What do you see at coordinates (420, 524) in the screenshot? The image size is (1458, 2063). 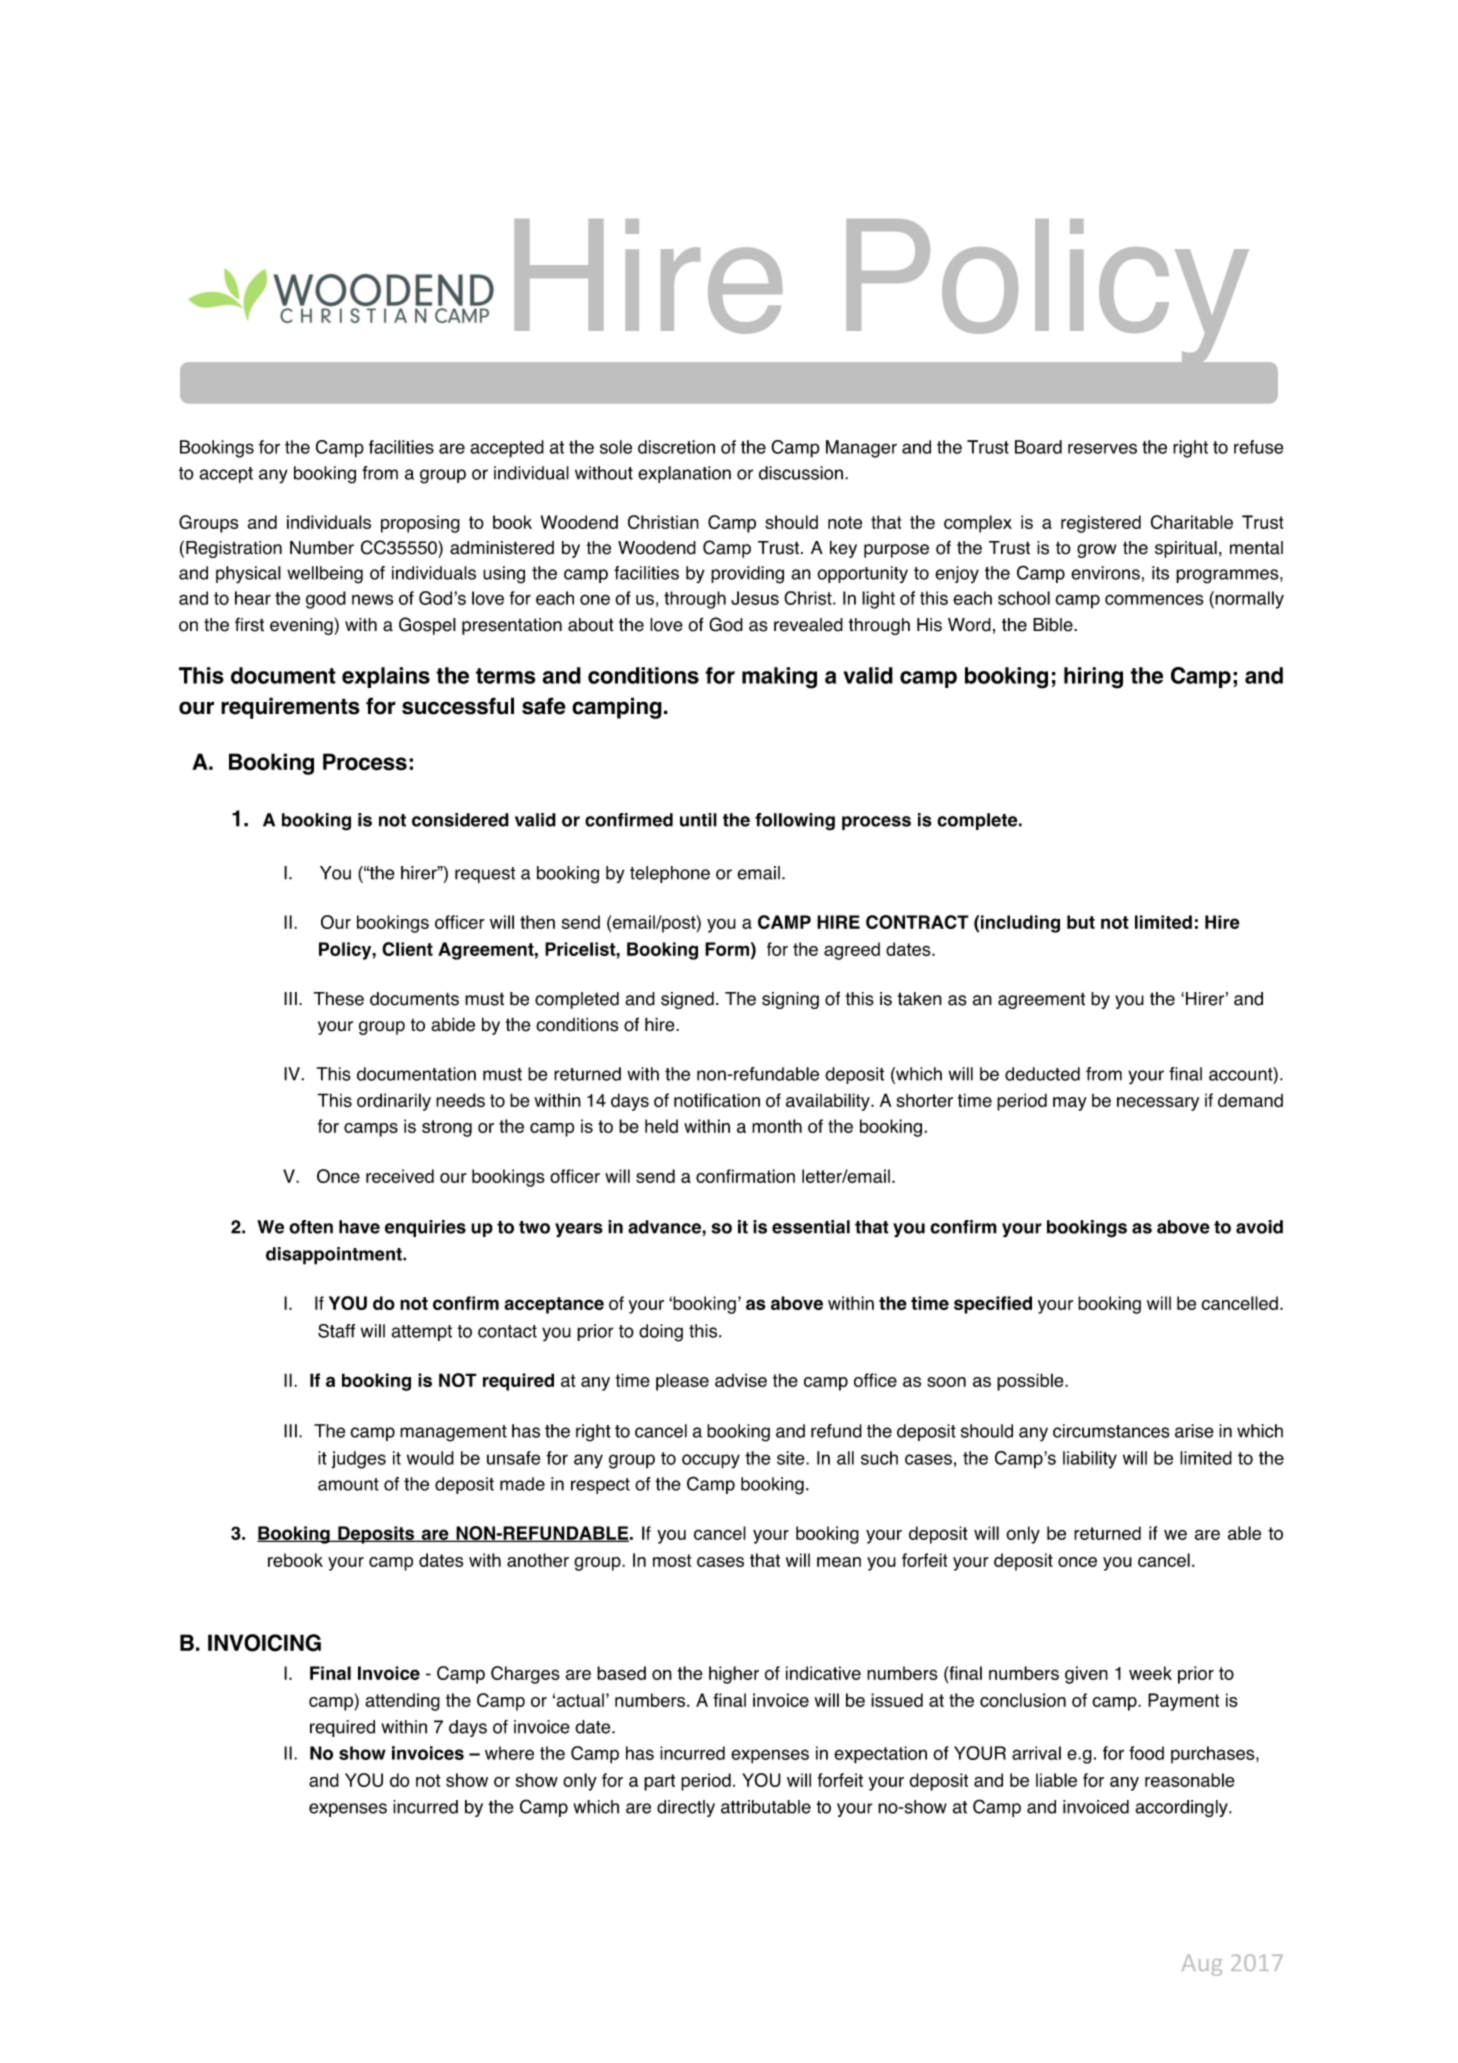 I see `proposing` at bounding box center [420, 524].
